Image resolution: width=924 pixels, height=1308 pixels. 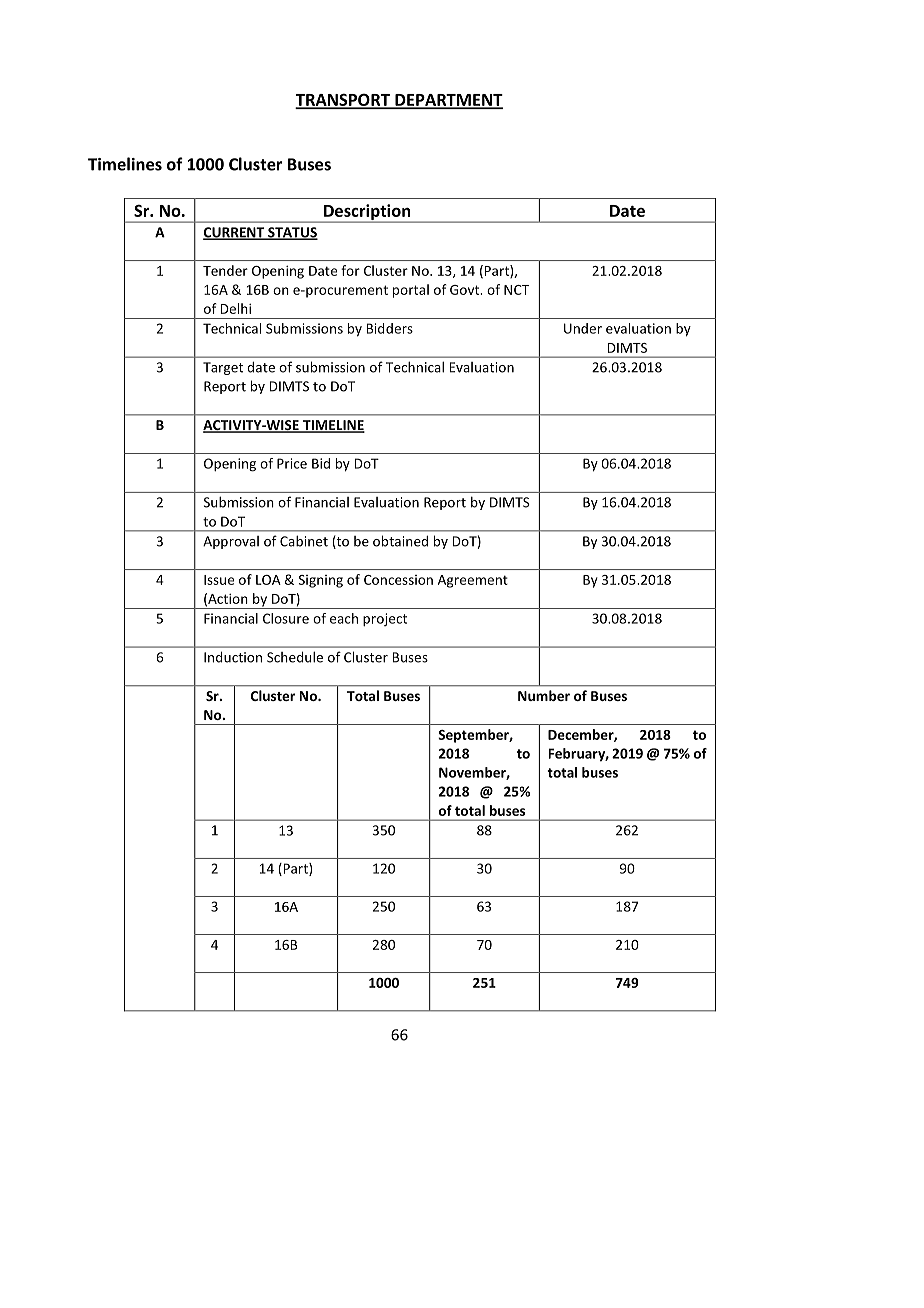 What do you see at coordinates (400, 541) in the image?
I see `obtained` at bounding box center [400, 541].
